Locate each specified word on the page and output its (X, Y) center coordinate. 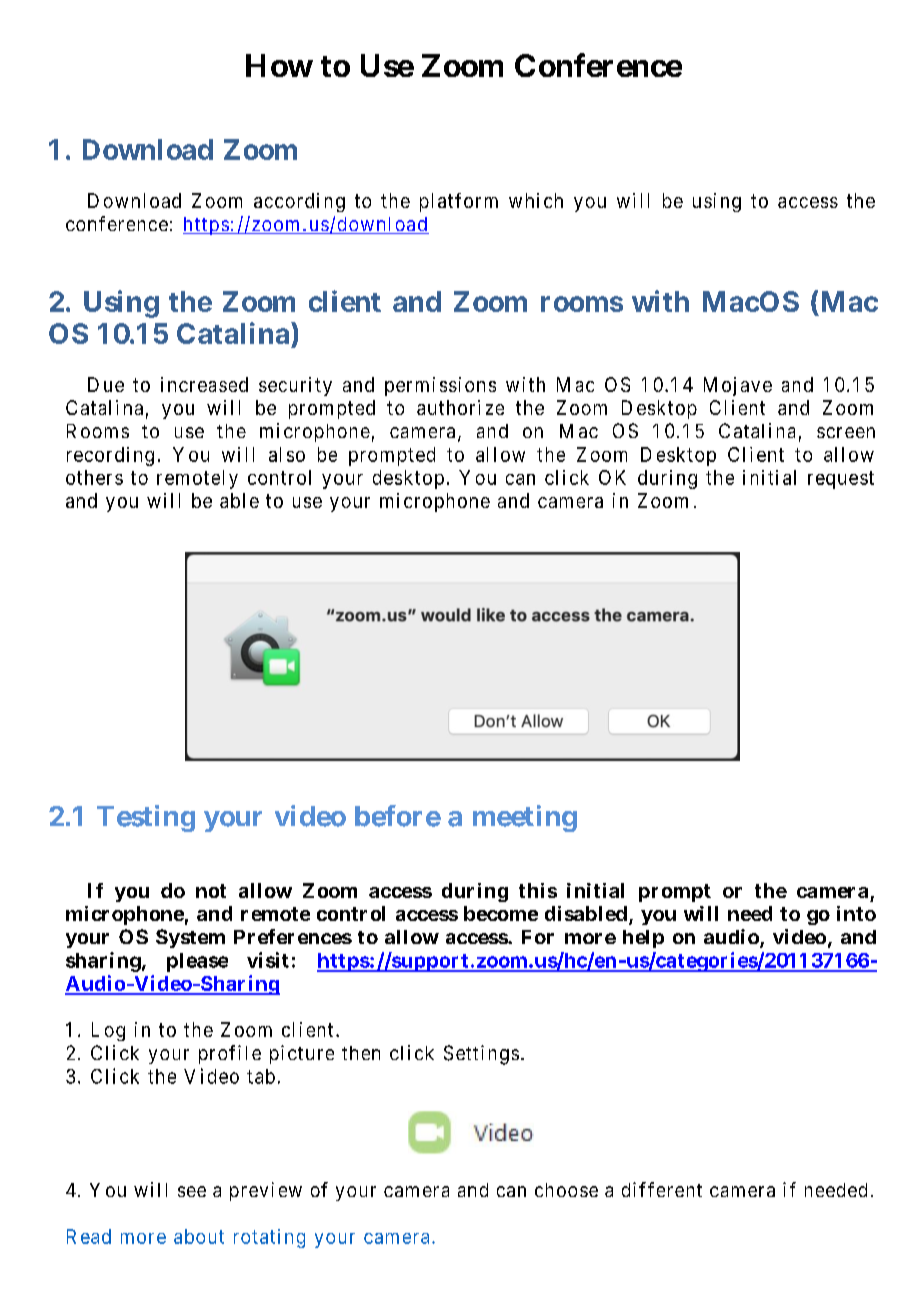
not (211, 891)
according (299, 202)
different (662, 1189)
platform (459, 202)
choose (566, 1190)
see (192, 1191)
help (643, 939)
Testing (146, 818)
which (536, 200)
